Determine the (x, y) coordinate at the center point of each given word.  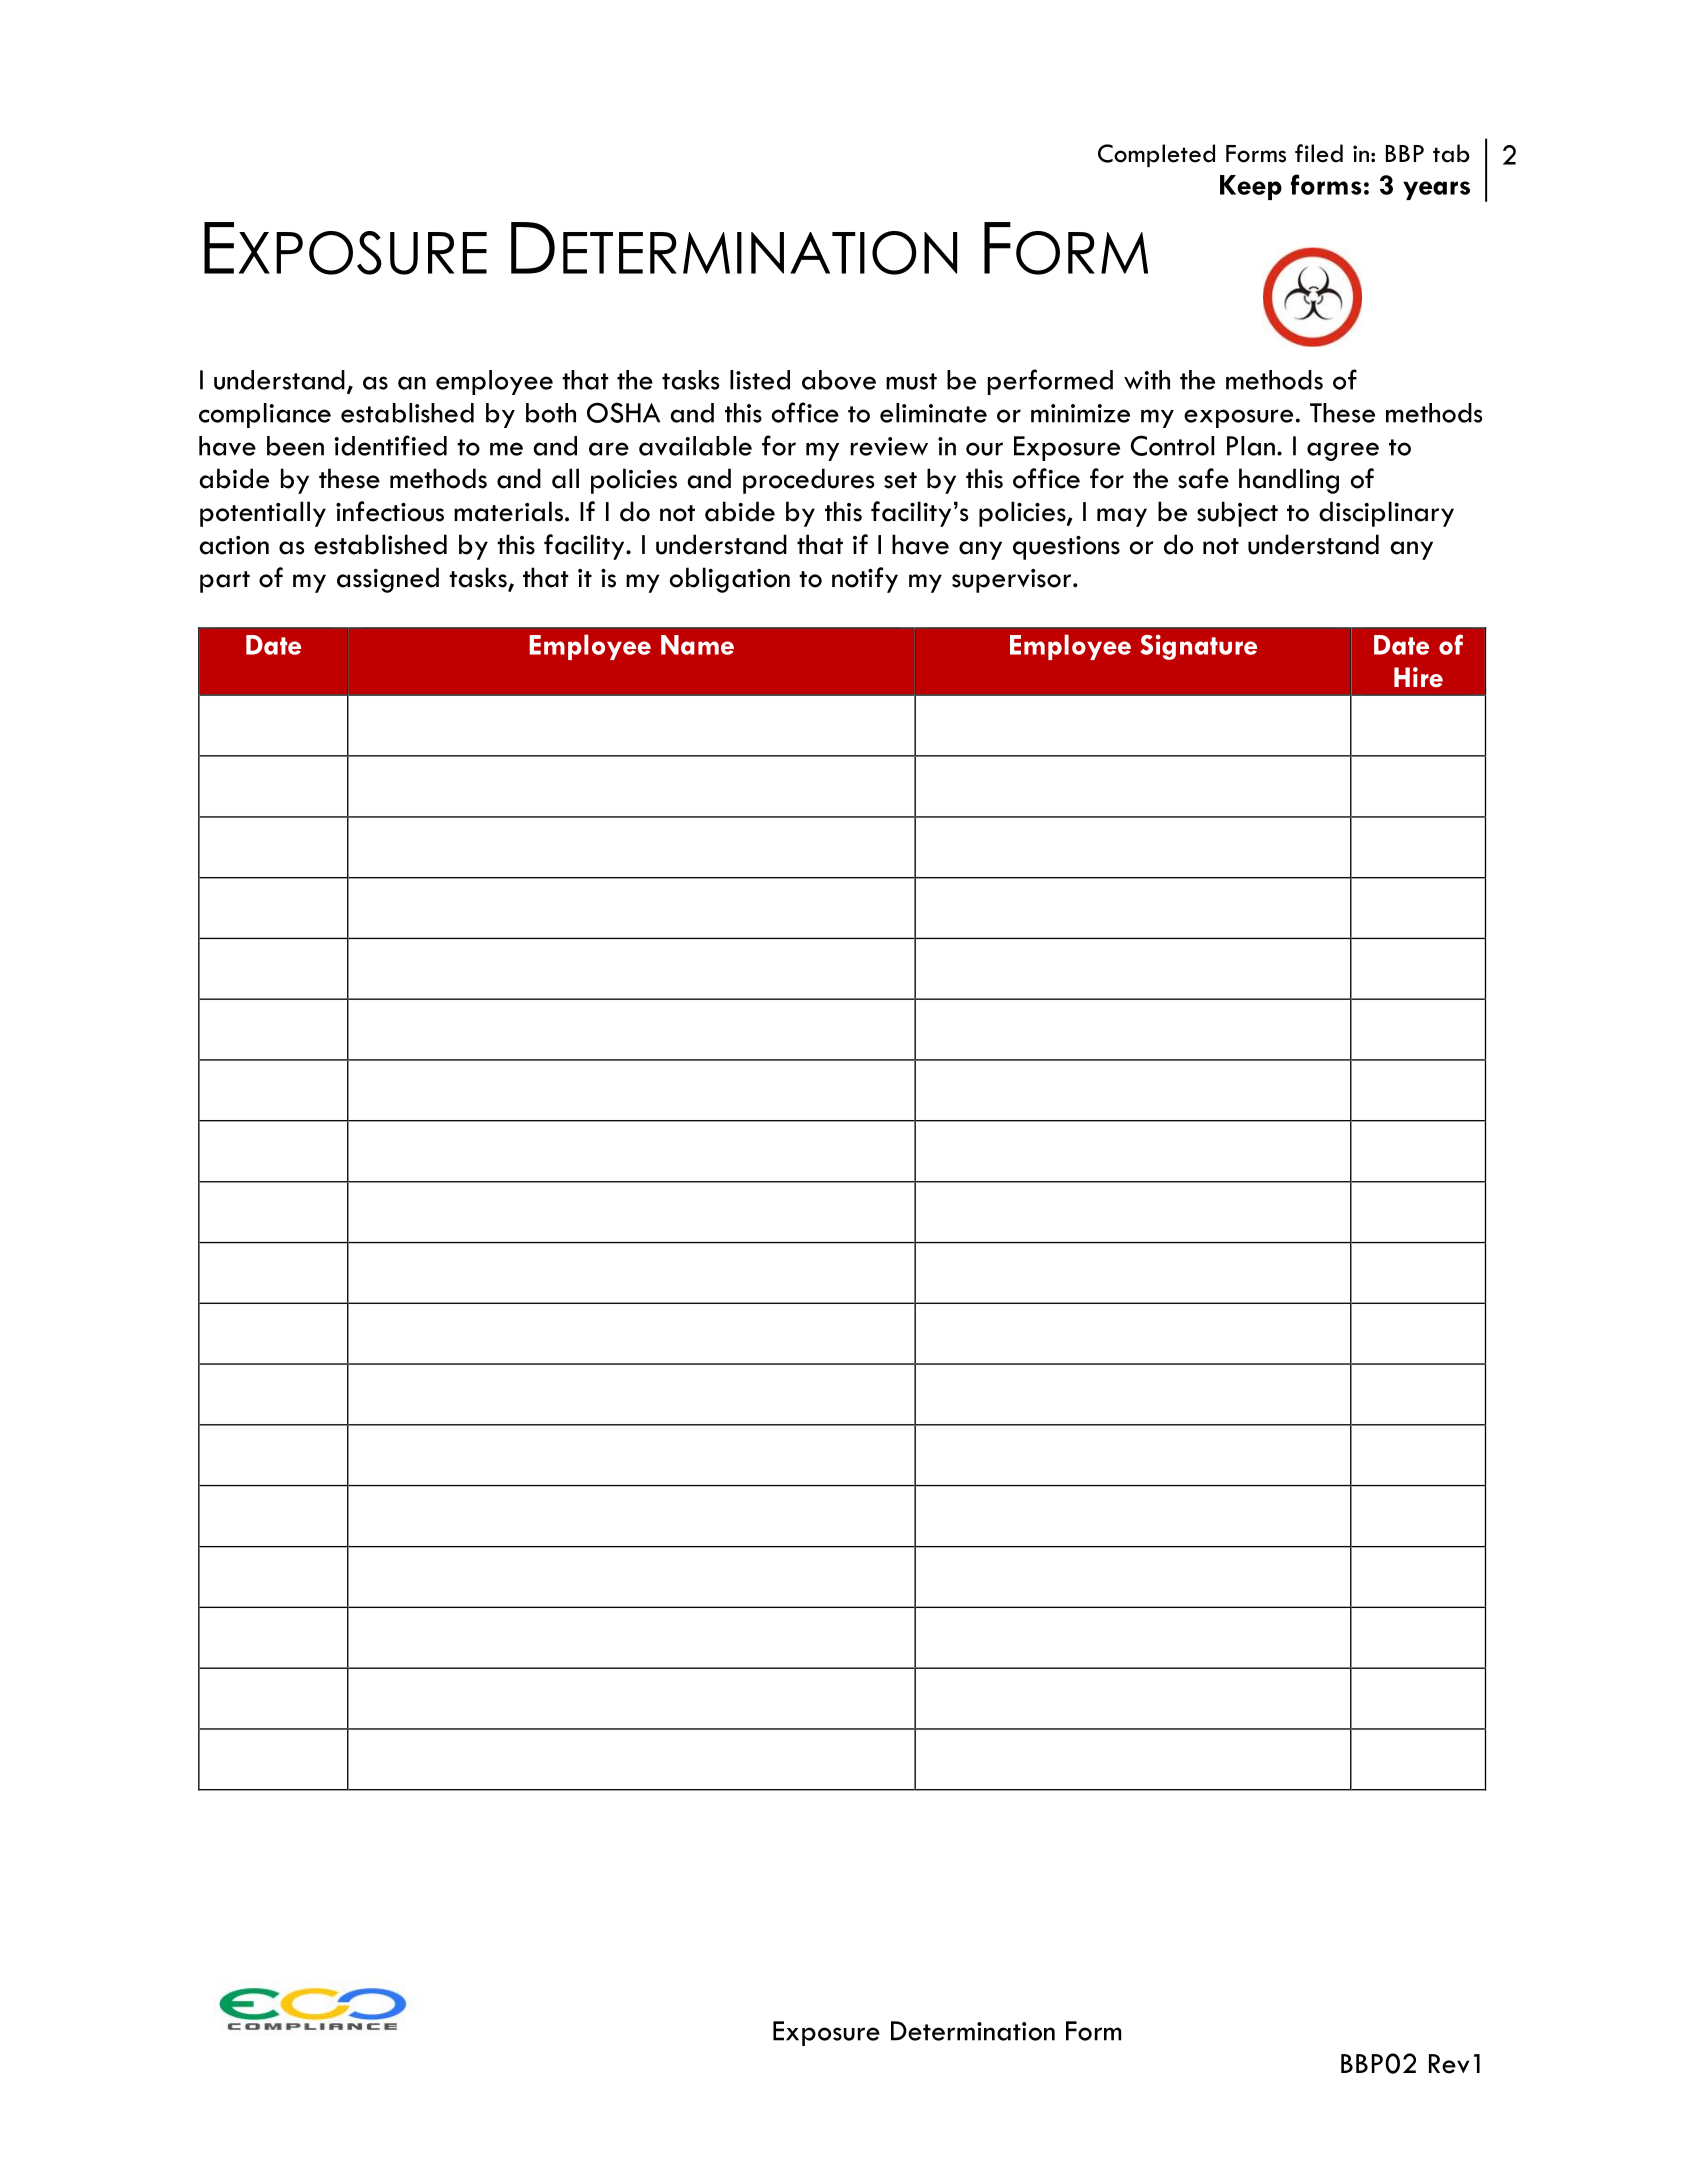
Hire (1418, 677)
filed (1319, 153)
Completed (1156, 155)
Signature (1198, 647)
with (1147, 380)
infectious (390, 511)
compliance (265, 415)
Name (697, 645)
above (839, 380)
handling (1289, 481)
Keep (1251, 187)
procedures (809, 481)
